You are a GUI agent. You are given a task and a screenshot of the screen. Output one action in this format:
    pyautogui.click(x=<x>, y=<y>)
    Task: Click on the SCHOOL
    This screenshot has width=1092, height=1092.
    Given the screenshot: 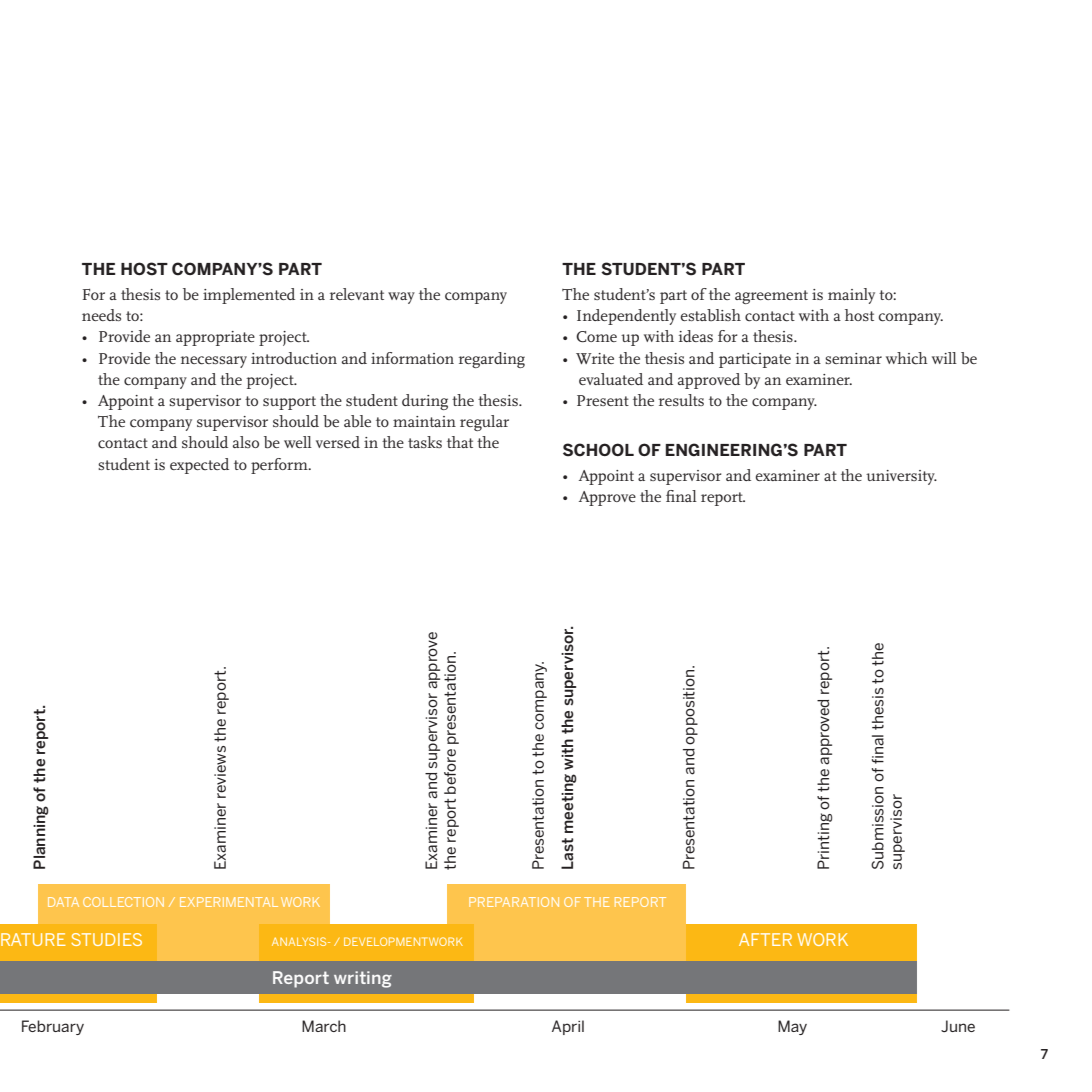 What is the action you would take?
    pyautogui.click(x=598, y=450)
